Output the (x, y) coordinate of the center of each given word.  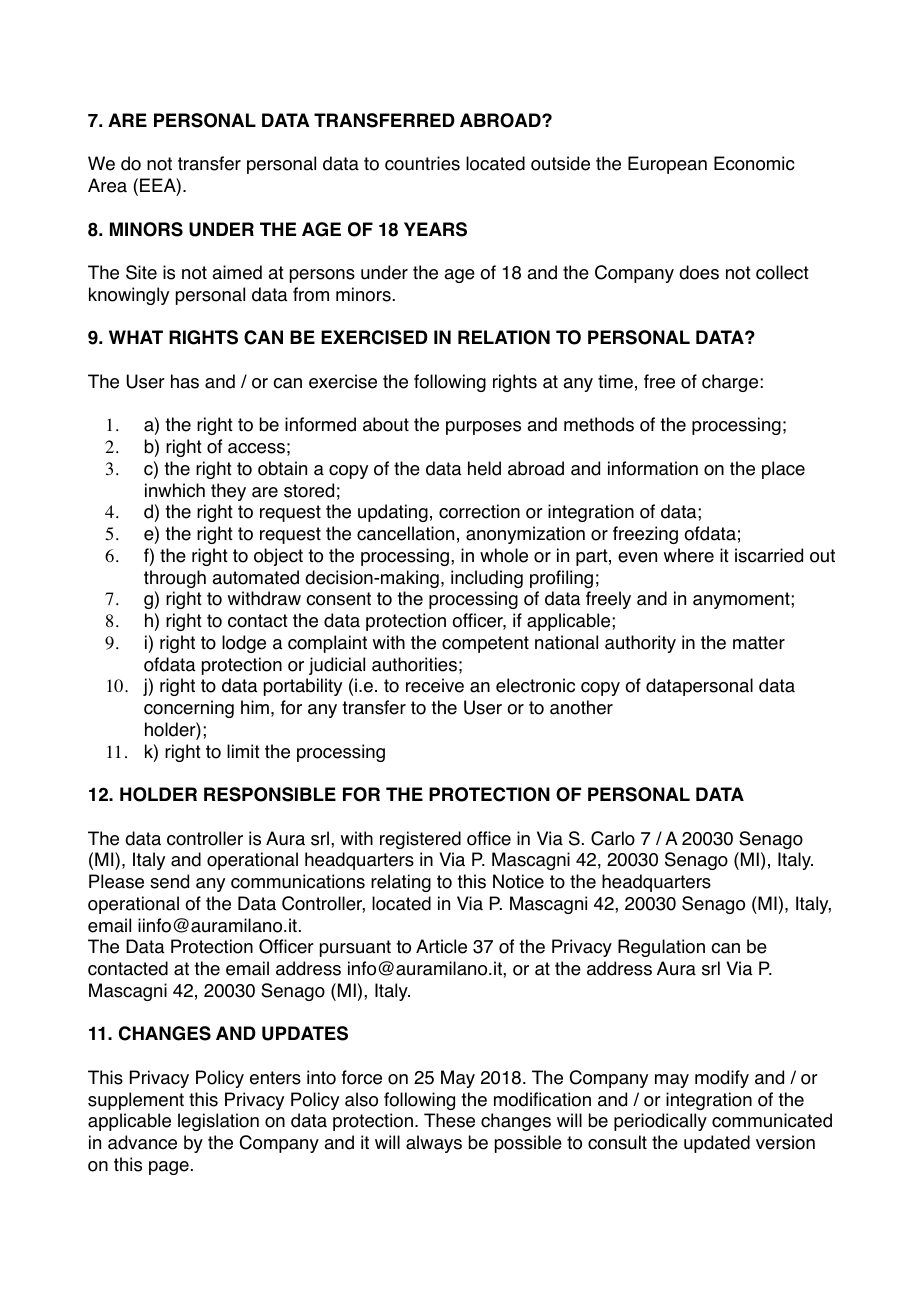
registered (420, 840)
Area (107, 185)
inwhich (175, 490)
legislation (218, 1122)
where (689, 555)
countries (422, 163)
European (667, 165)
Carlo (613, 838)
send (169, 881)
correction (479, 511)
